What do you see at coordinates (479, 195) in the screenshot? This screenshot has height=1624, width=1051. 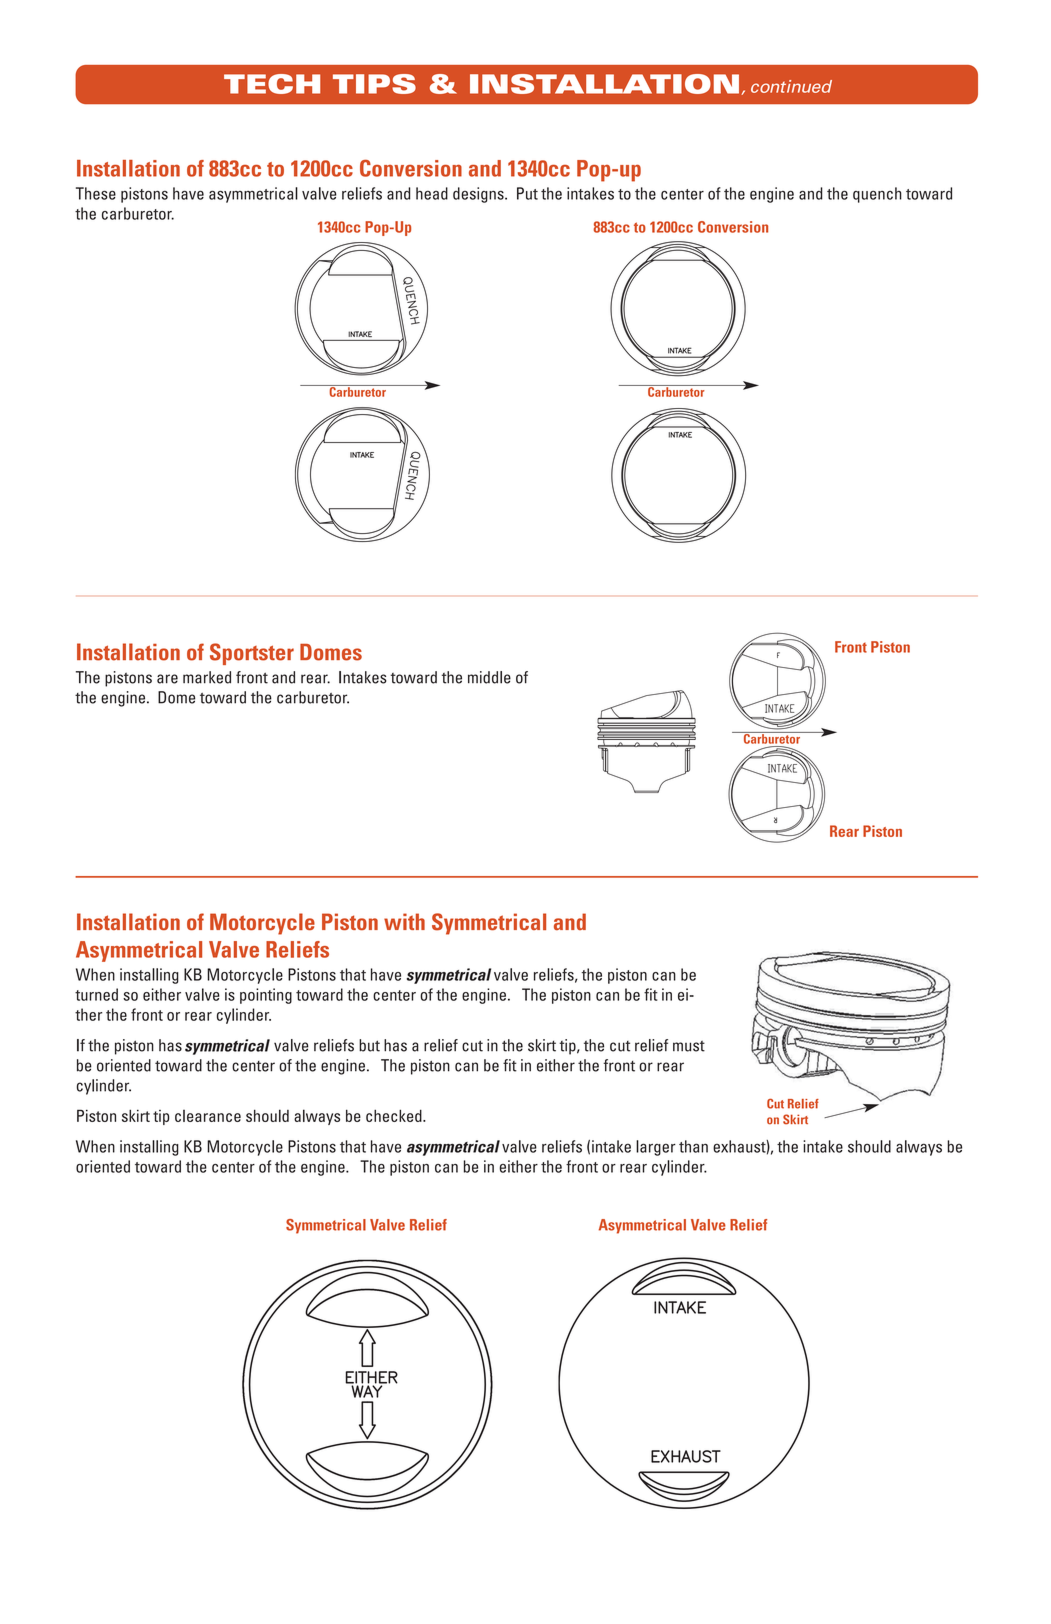 I see `designs` at bounding box center [479, 195].
